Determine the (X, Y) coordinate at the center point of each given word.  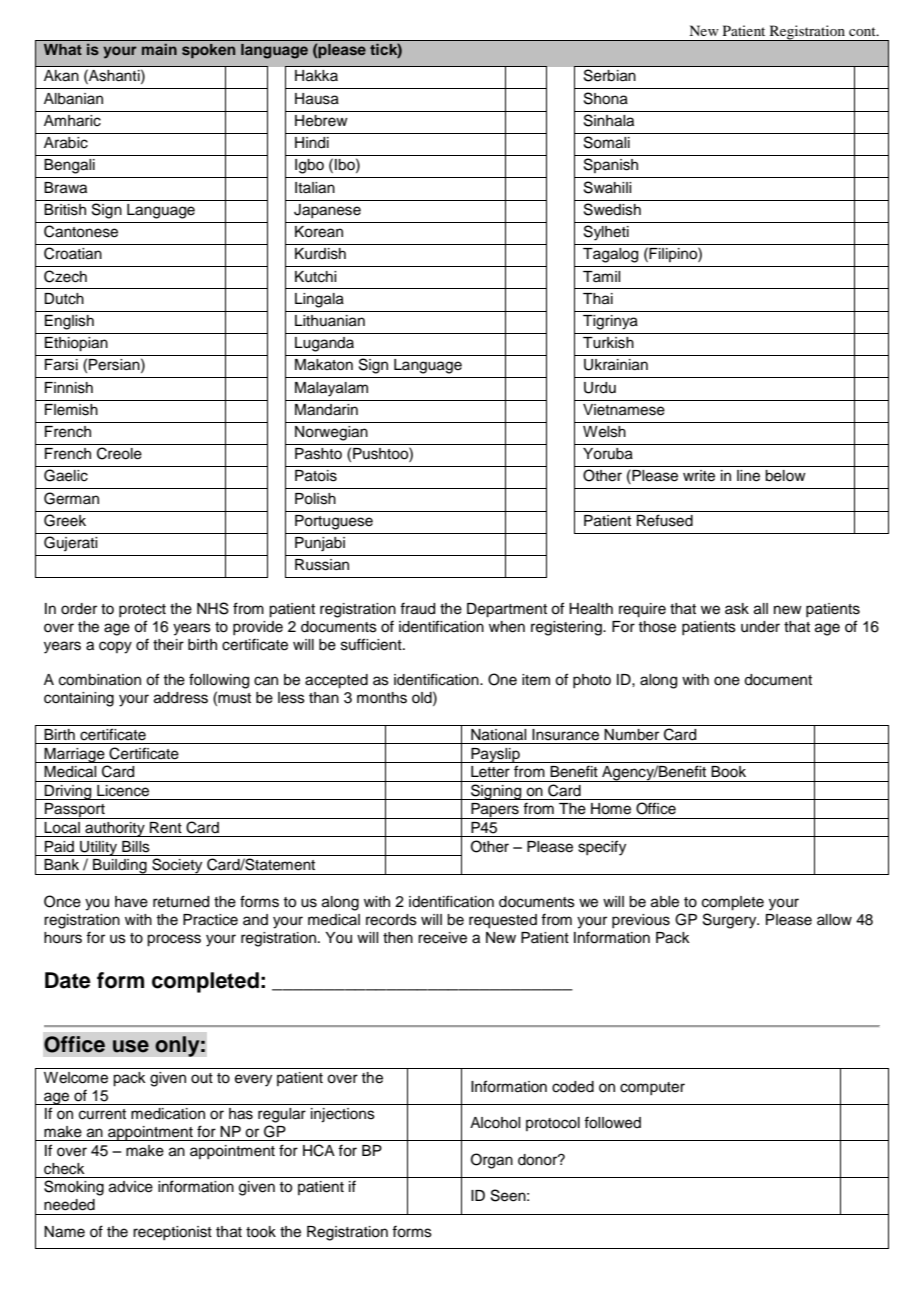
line (748, 476)
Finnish (69, 388)
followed (612, 1122)
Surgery (731, 921)
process (174, 940)
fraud (417, 608)
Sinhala (609, 120)
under (760, 627)
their (168, 645)
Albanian (73, 99)
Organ (492, 1161)
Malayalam (331, 389)
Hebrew (321, 121)
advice (131, 1187)
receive (442, 938)
